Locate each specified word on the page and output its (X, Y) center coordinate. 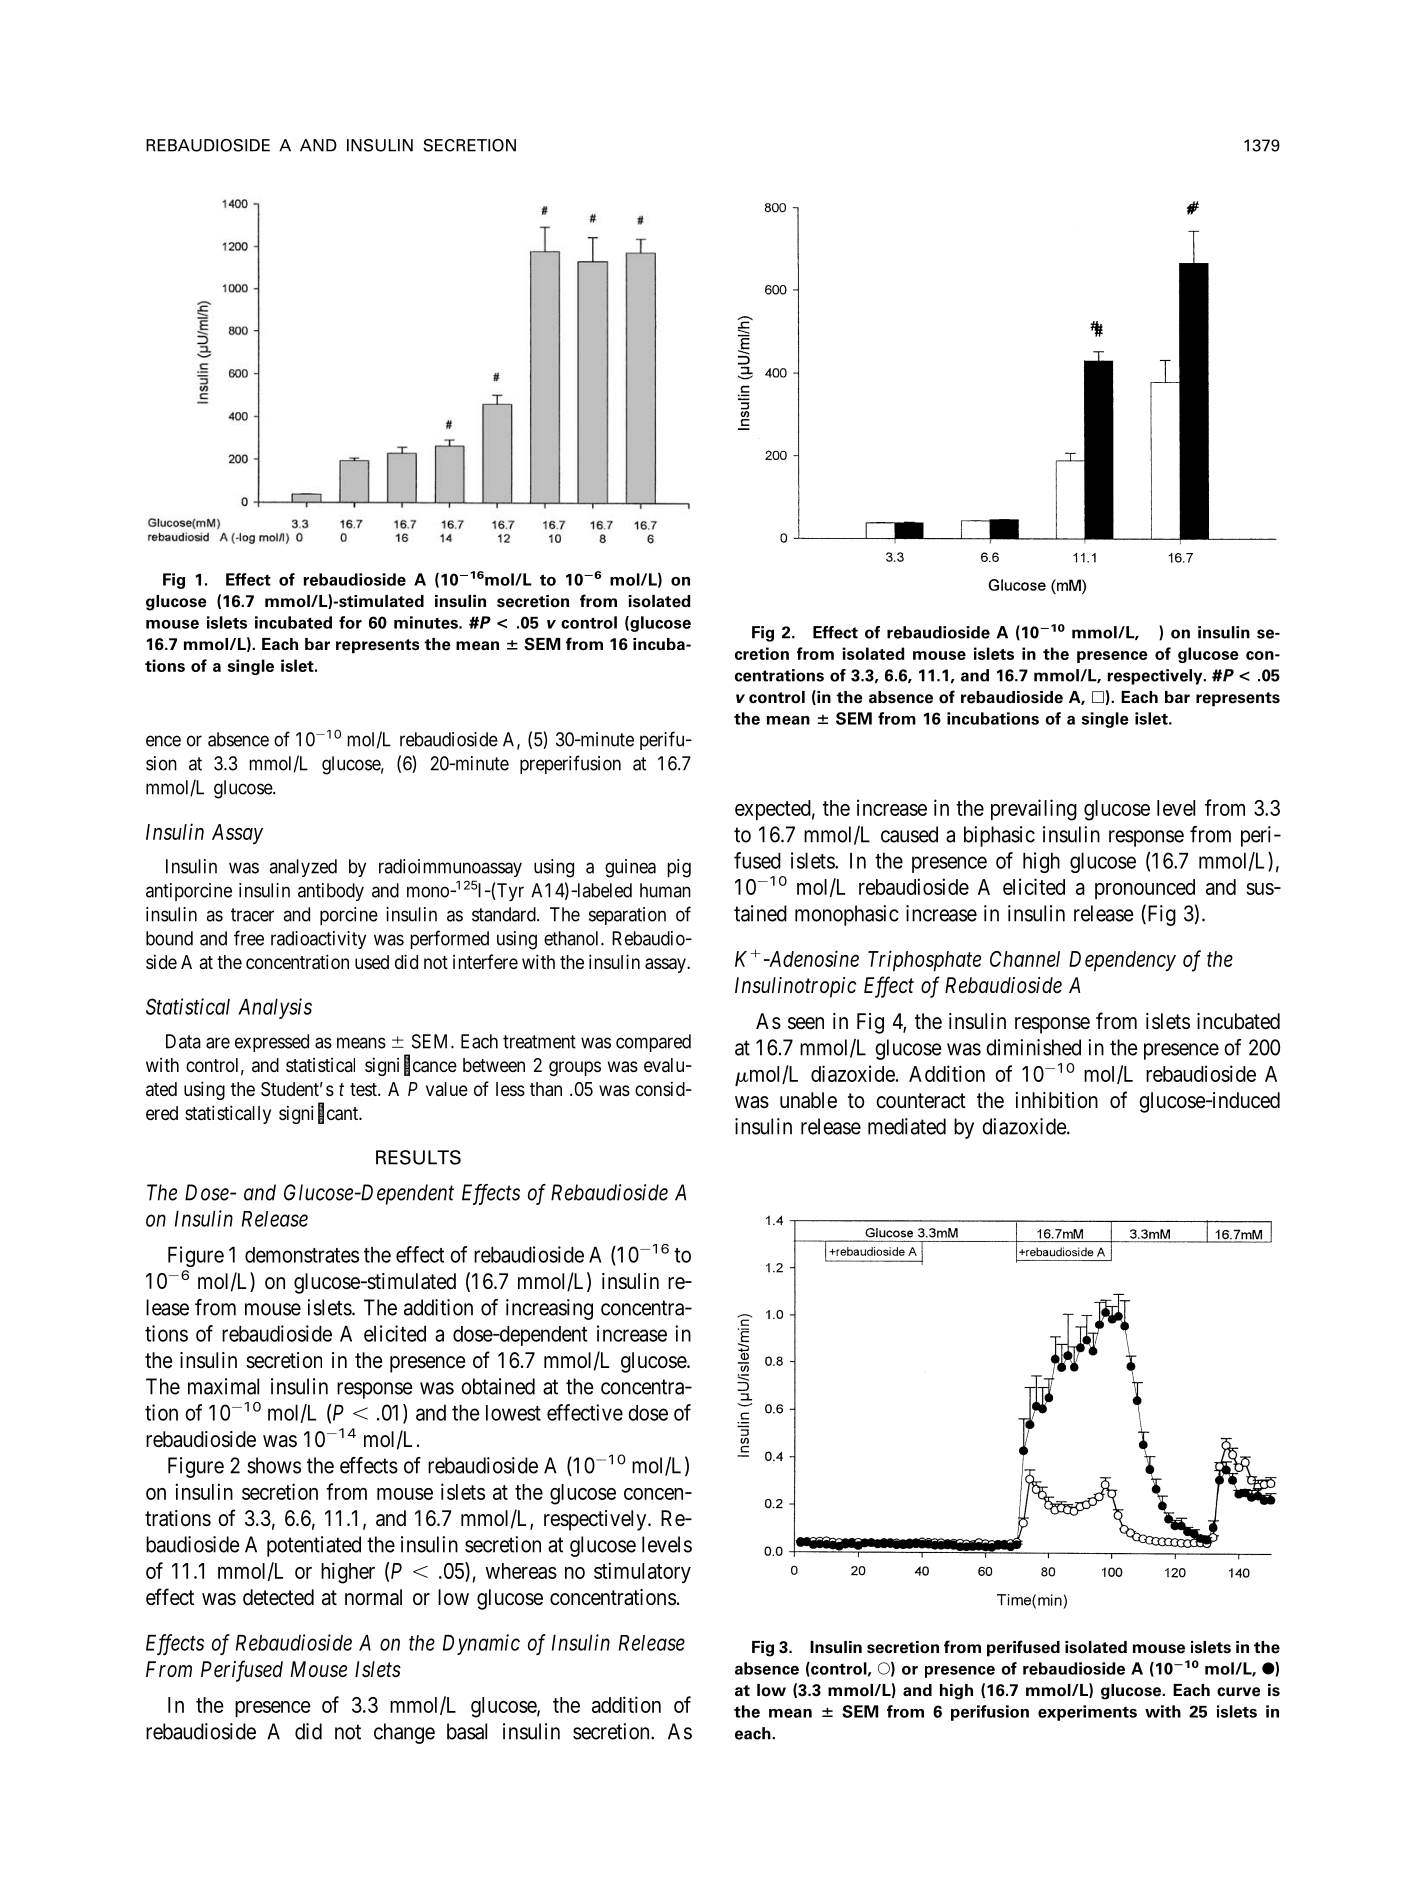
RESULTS (418, 1157)
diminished (1033, 1047)
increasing (549, 1309)
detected (278, 1597)
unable (808, 1100)
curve (1238, 1692)
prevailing (1034, 810)
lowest (513, 1413)
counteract (921, 1101)
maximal (223, 1386)
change (404, 1733)
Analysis (275, 1008)
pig (679, 868)
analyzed (303, 868)
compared (653, 1043)
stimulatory (642, 1572)
